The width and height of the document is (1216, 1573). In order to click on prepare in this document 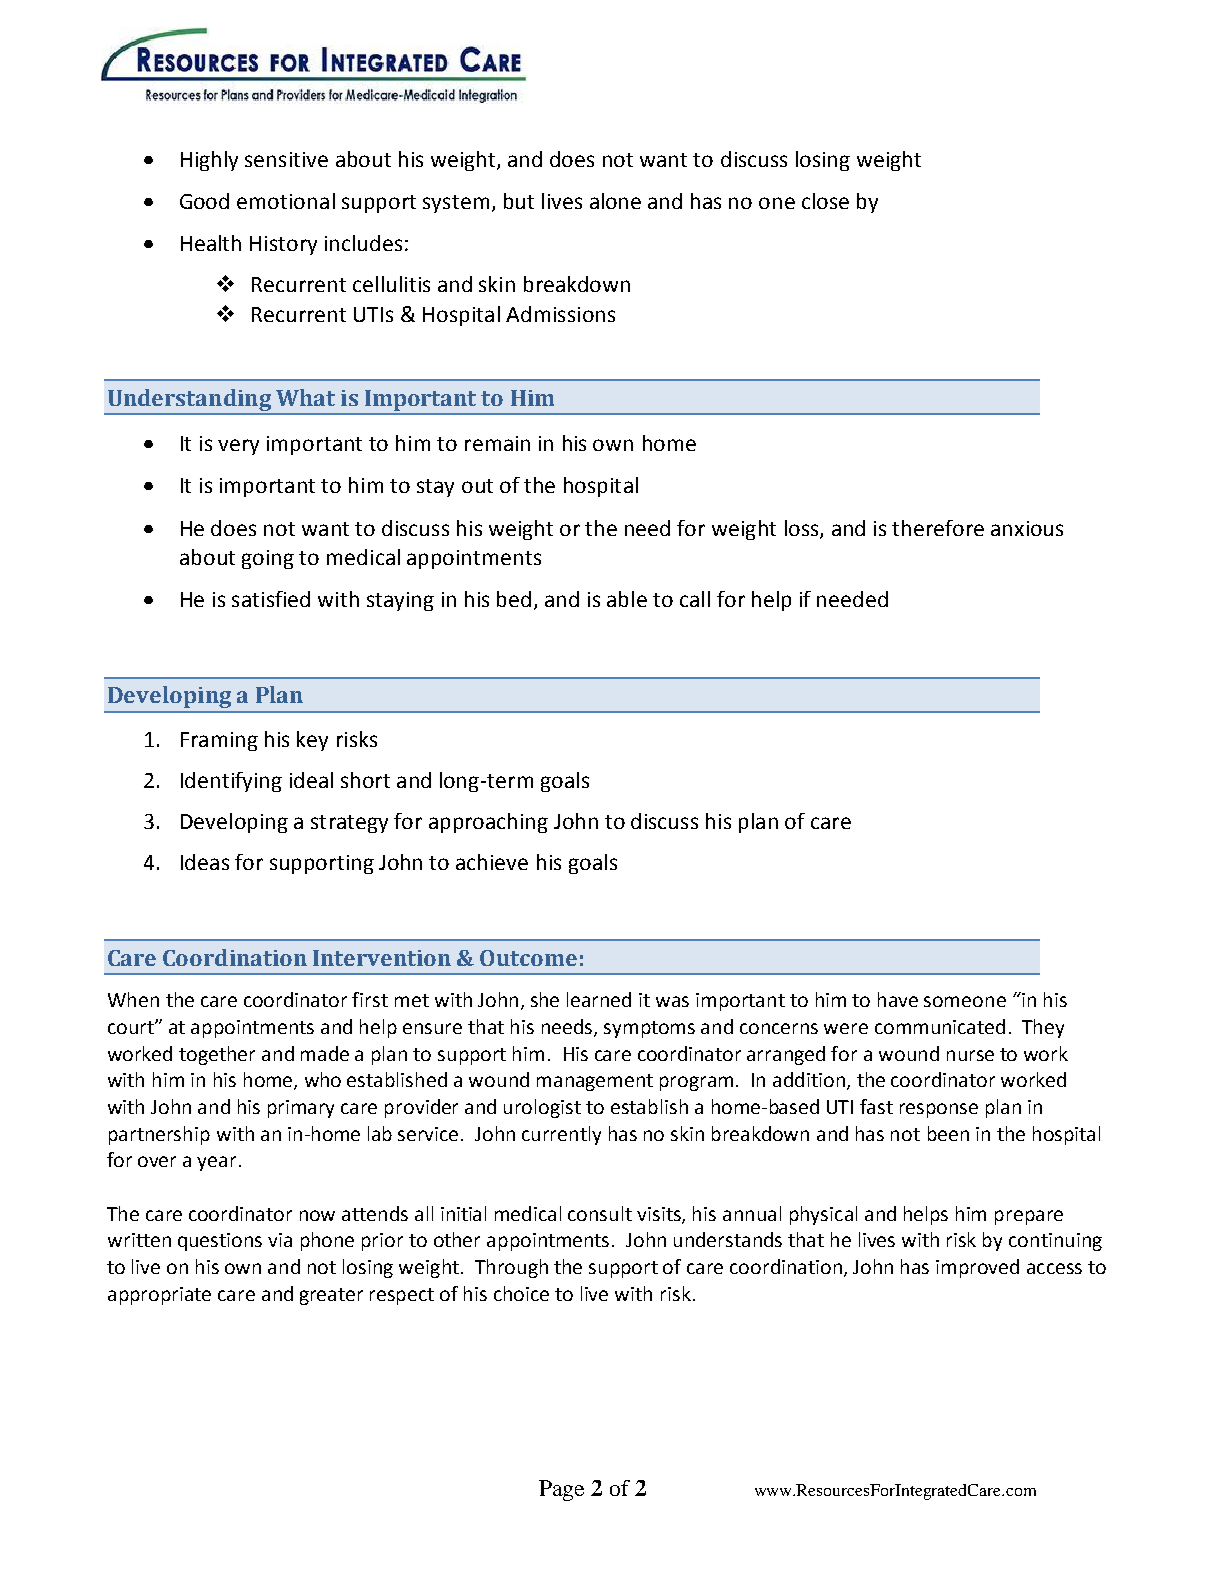, I will do `click(1029, 1217)`.
